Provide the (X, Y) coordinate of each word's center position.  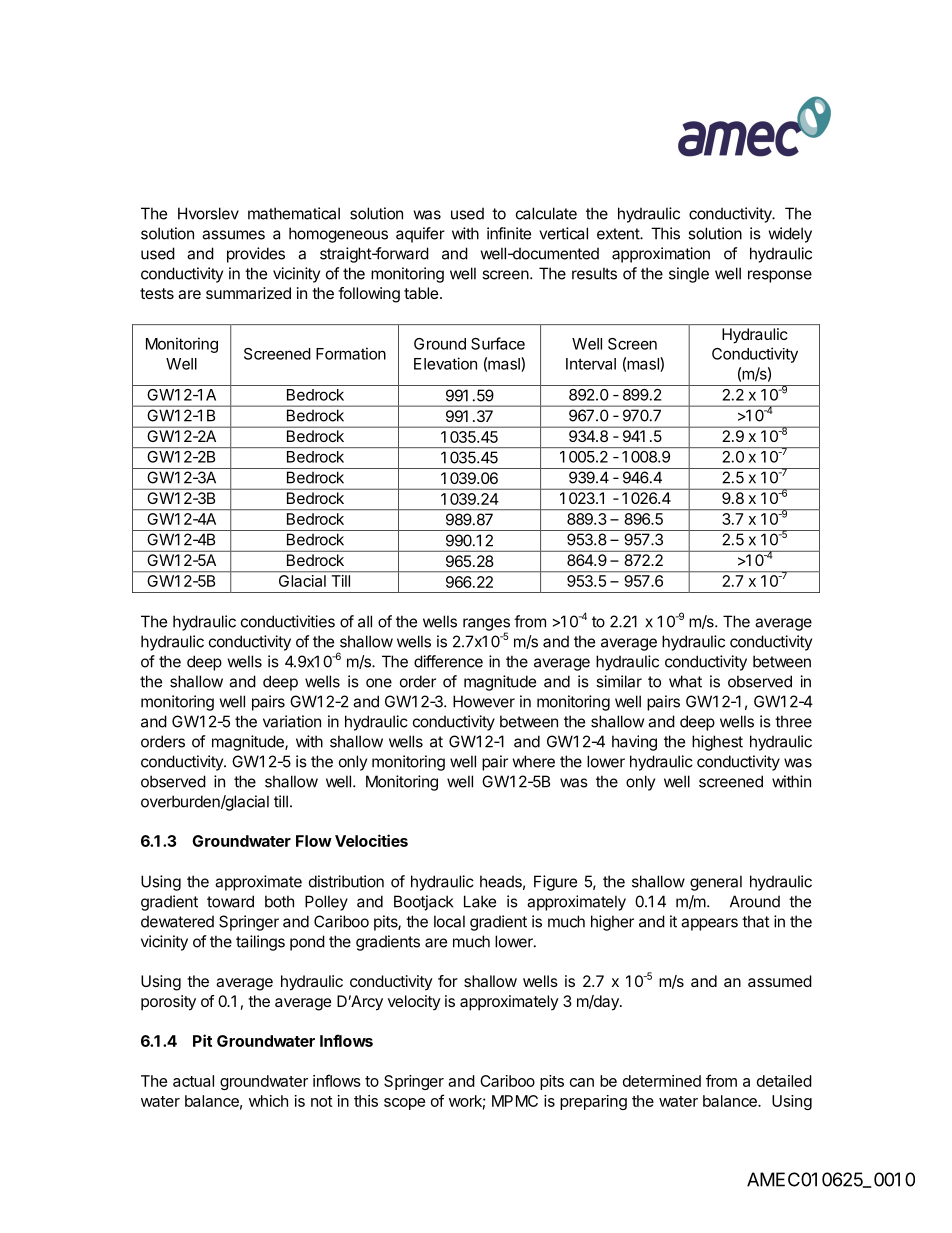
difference (448, 661)
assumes (233, 235)
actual (193, 1081)
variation (292, 721)
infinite (509, 233)
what (685, 681)
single (689, 275)
